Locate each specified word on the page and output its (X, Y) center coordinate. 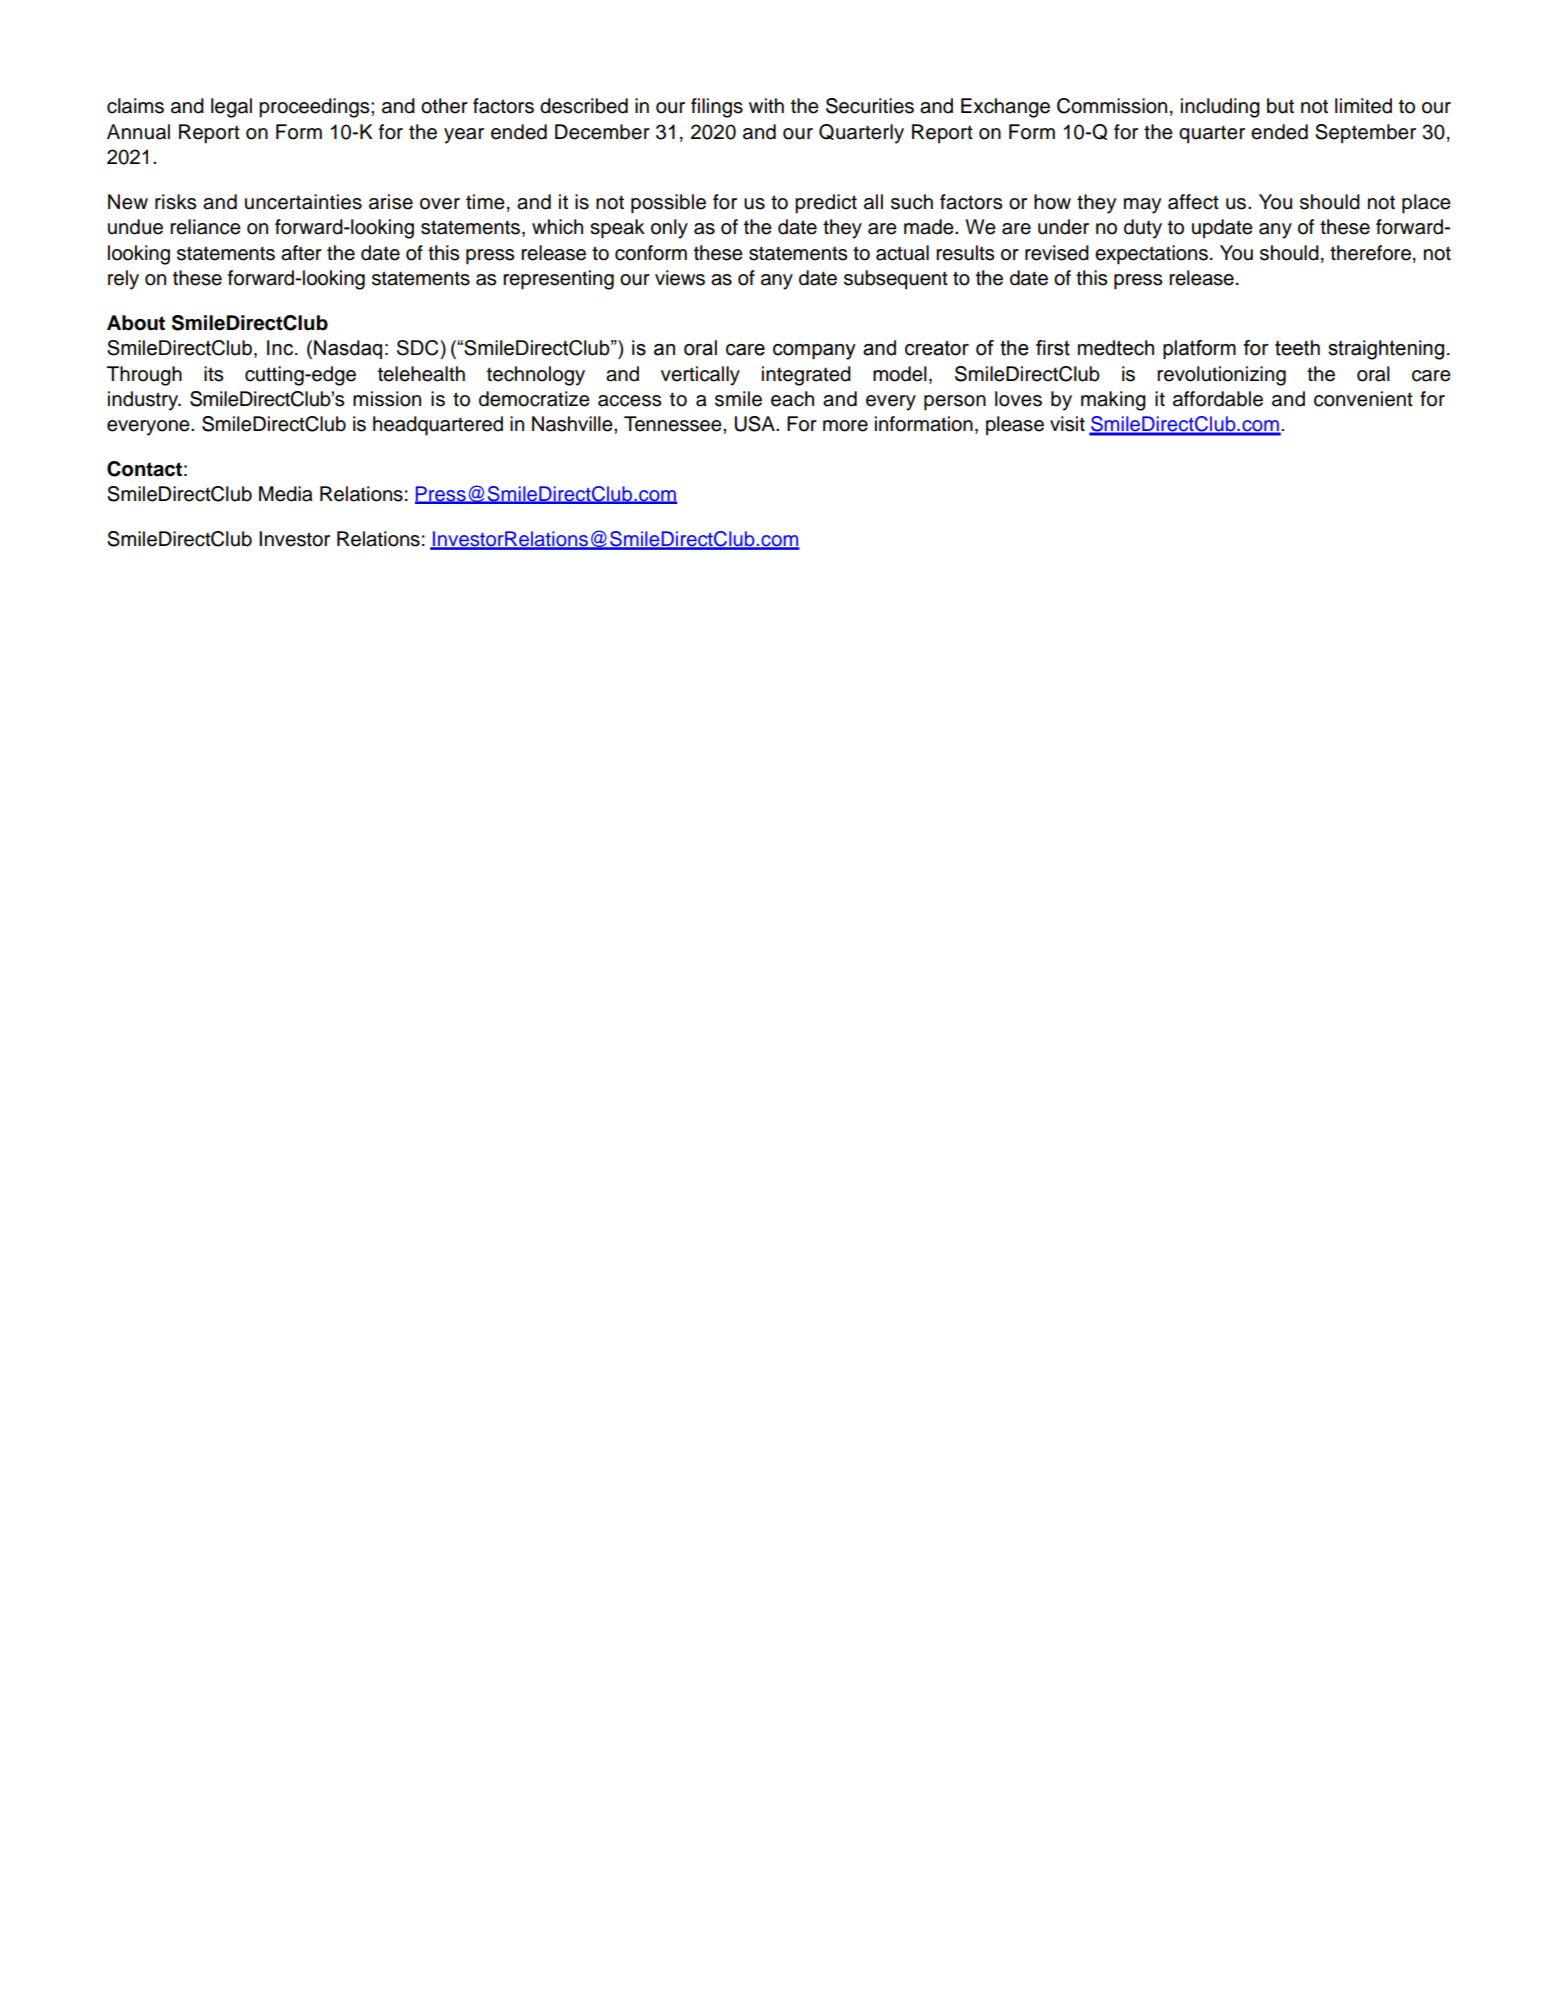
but (1280, 106)
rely (123, 280)
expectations (1151, 255)
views (680, 278)
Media (286, 494)
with (766, 105)
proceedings (315, 108)
